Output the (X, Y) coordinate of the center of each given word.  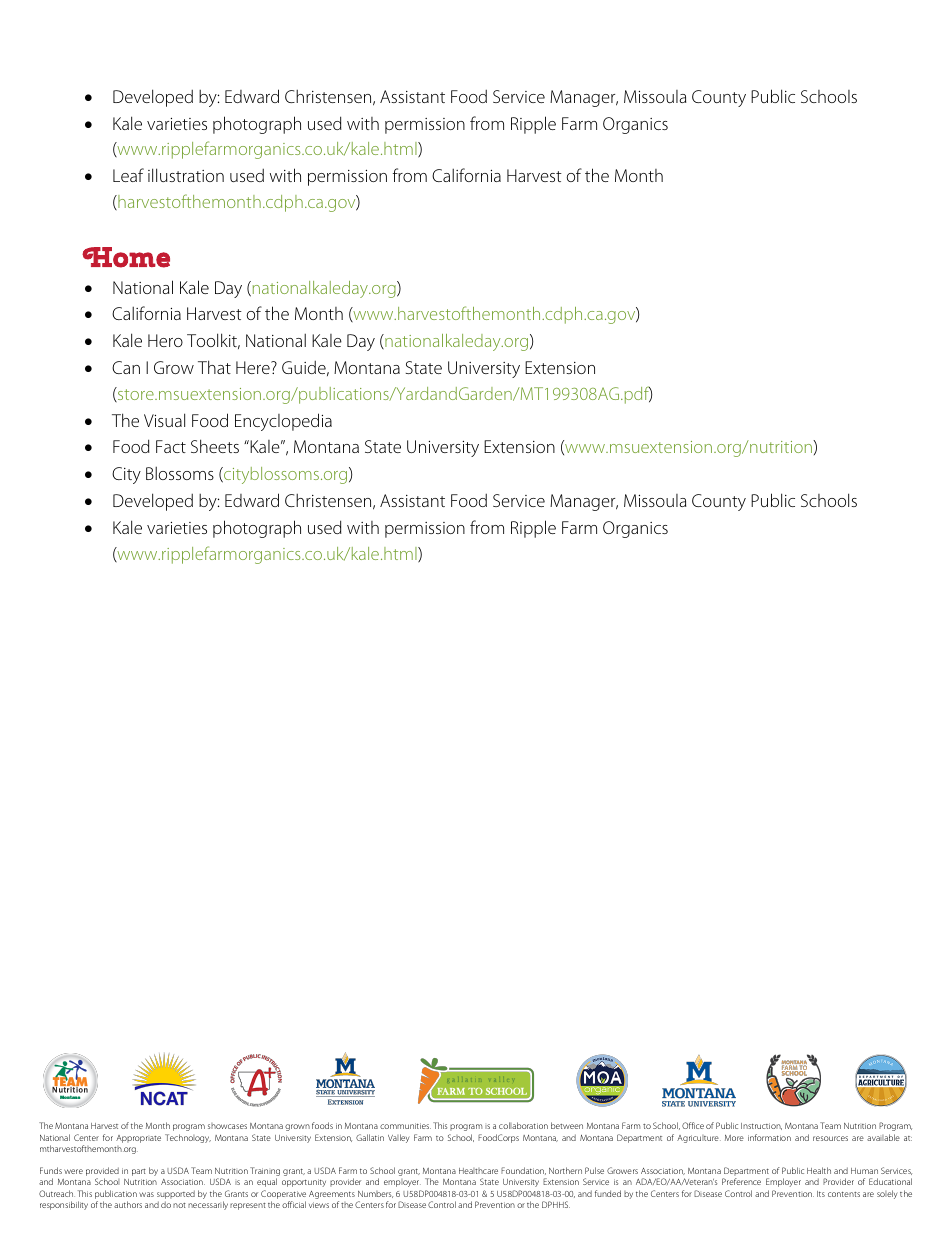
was (146, 1194)
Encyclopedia (283, 422)
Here (254, 367)
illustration (186, 175)
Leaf (128, 175)
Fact (171, 446)
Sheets (215, 446)
